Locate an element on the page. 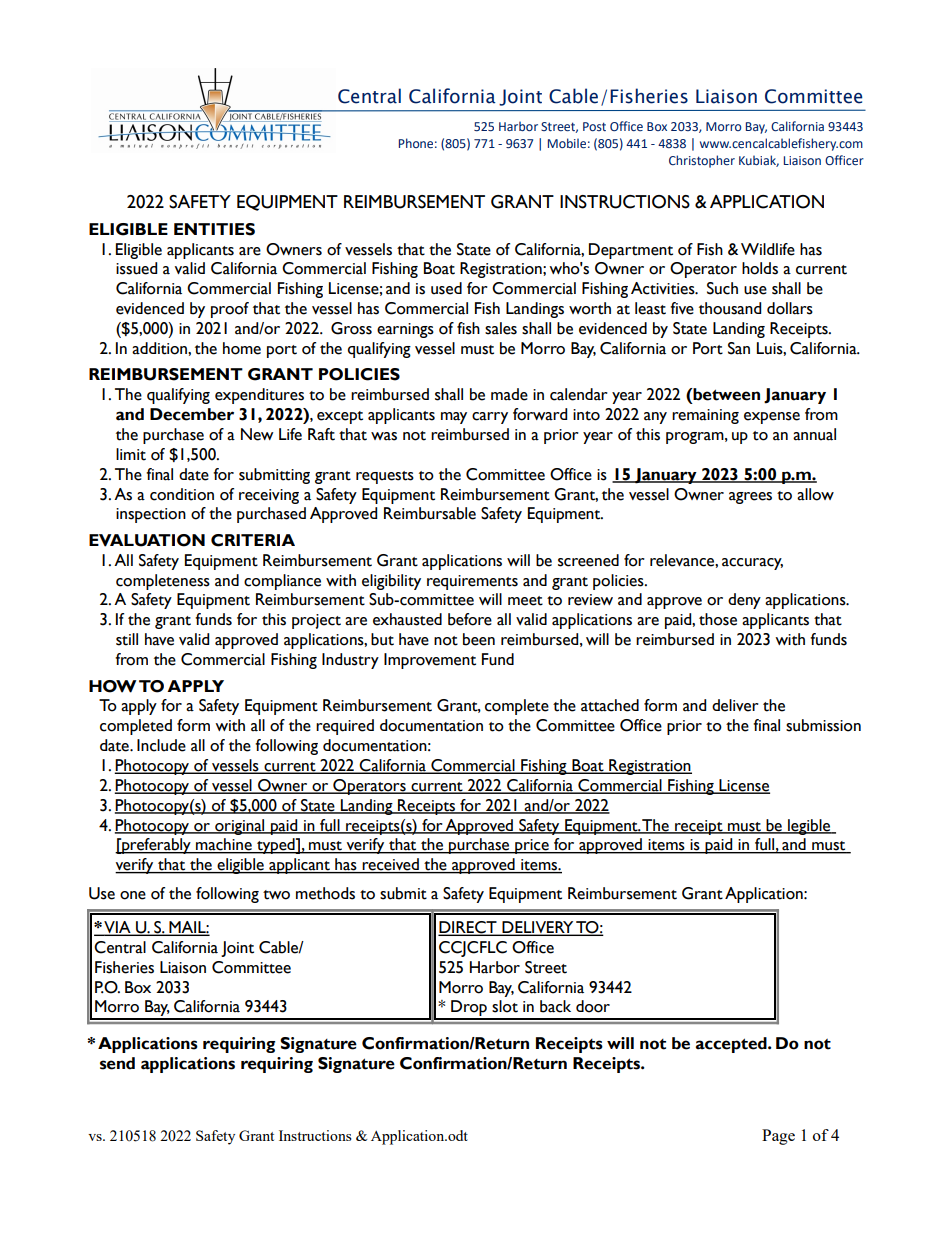  still is located at coordinates (127, 639).
